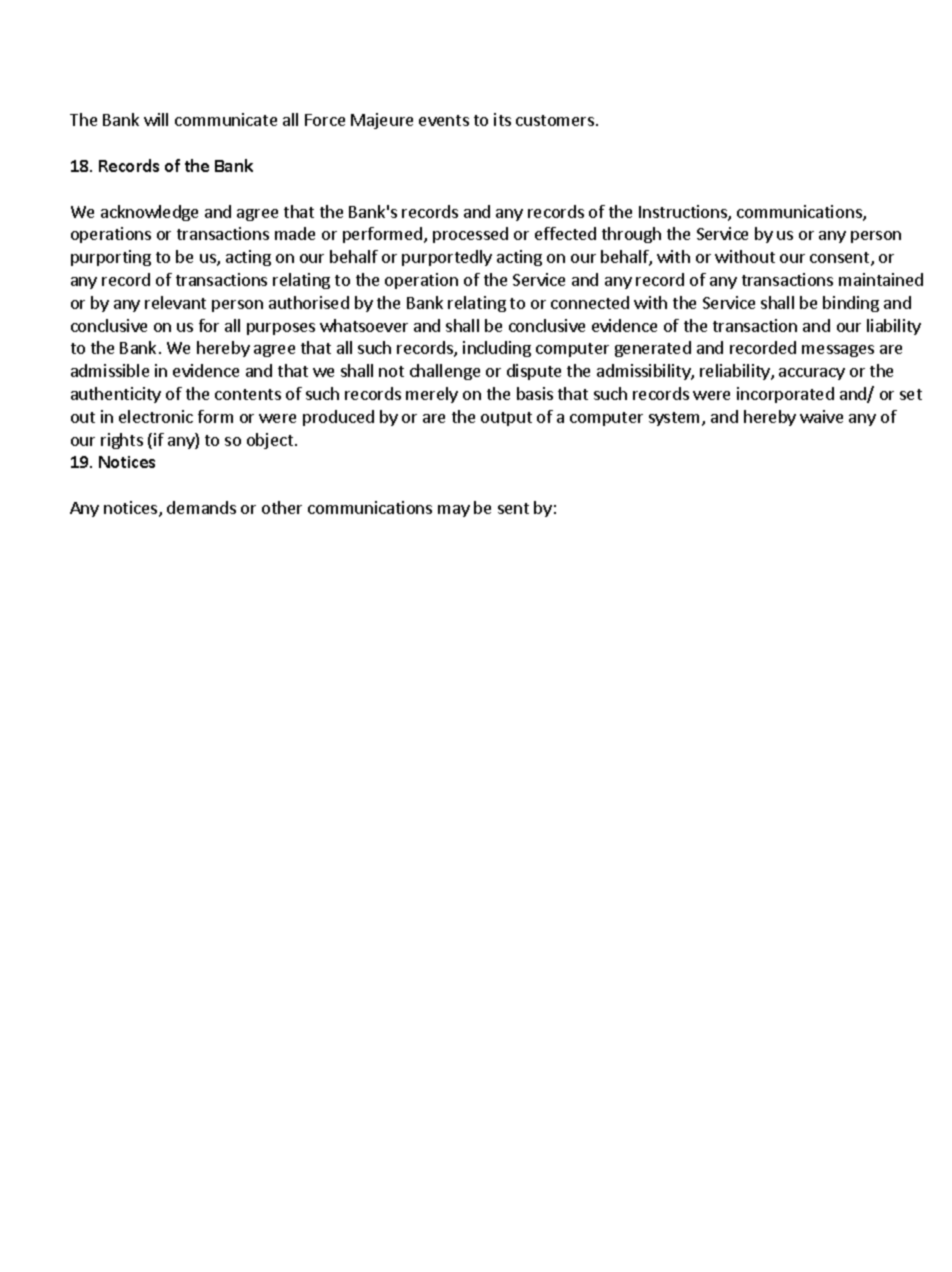 This image has width=952, height=1272. I want to click on acknowledge, so click(149, 213).
